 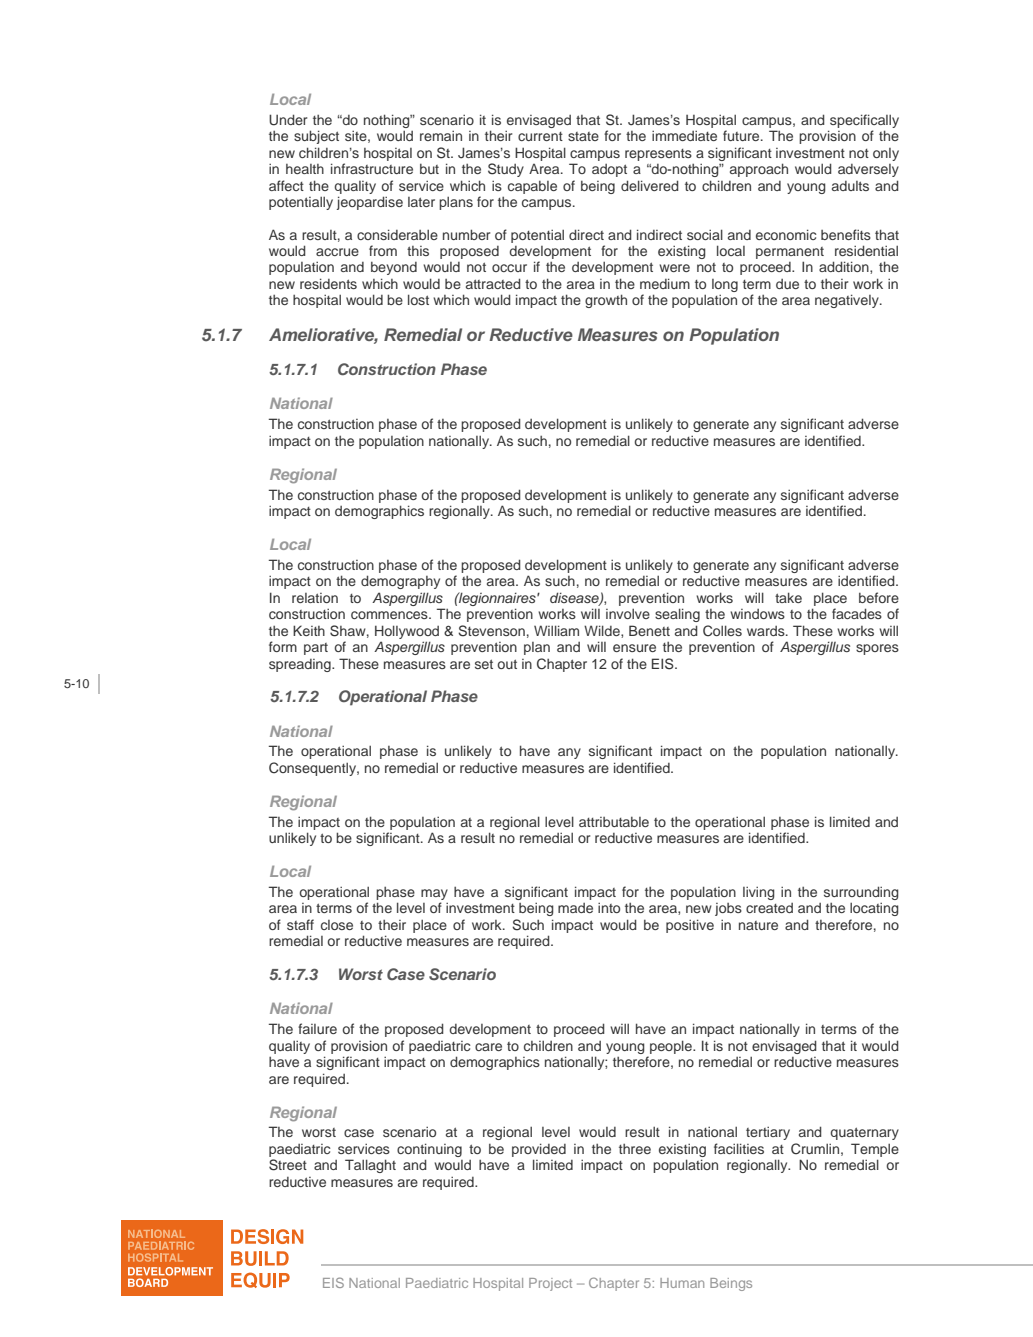 I want to click on spreading, so click(x=301, y=665).
